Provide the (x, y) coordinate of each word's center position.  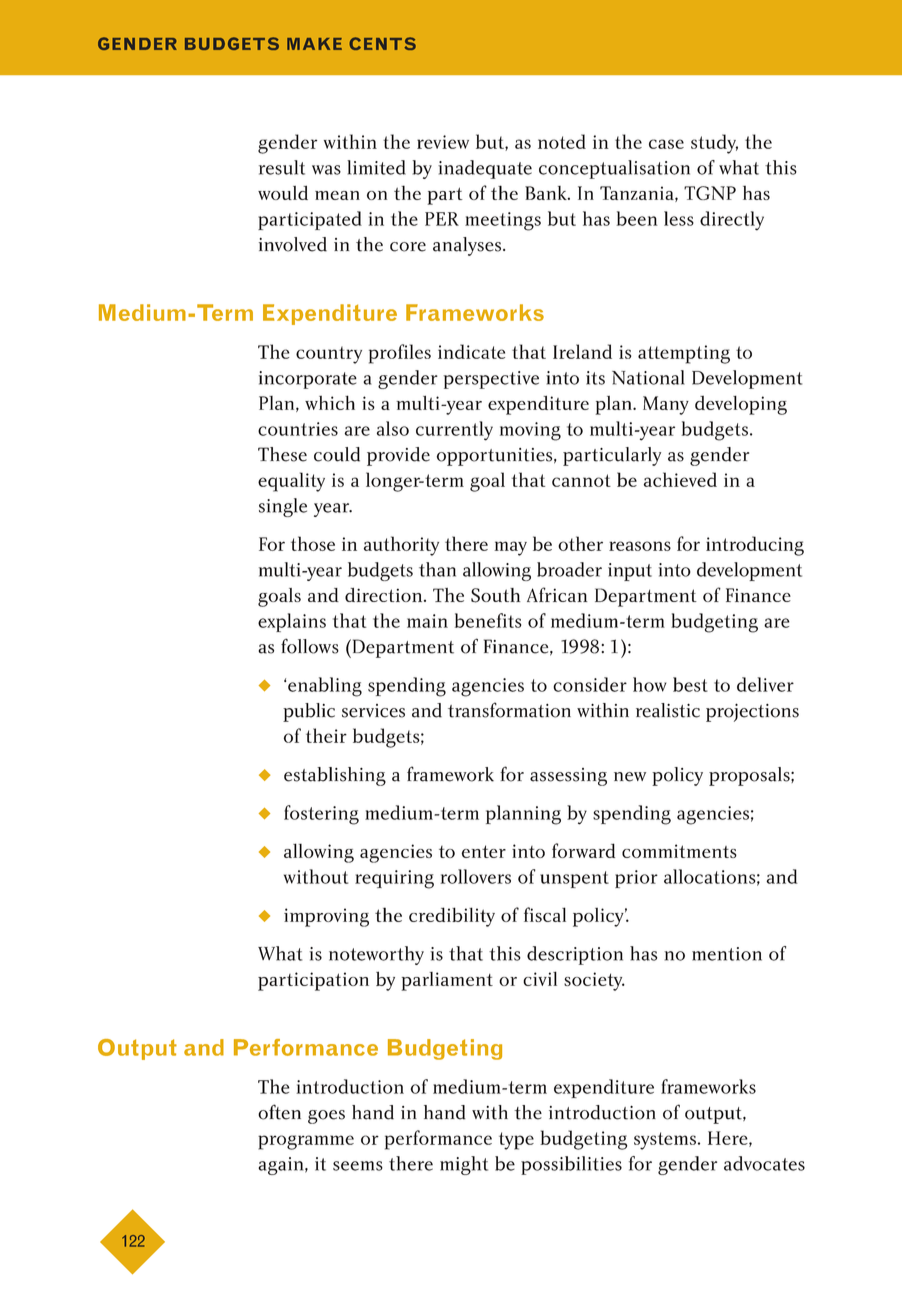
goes (326, 1117)
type (516, 1141)
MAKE (314, 44)
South (496, 595)
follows (310, 646)
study (714, 144)
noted (562, 141)
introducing (755, 546)
